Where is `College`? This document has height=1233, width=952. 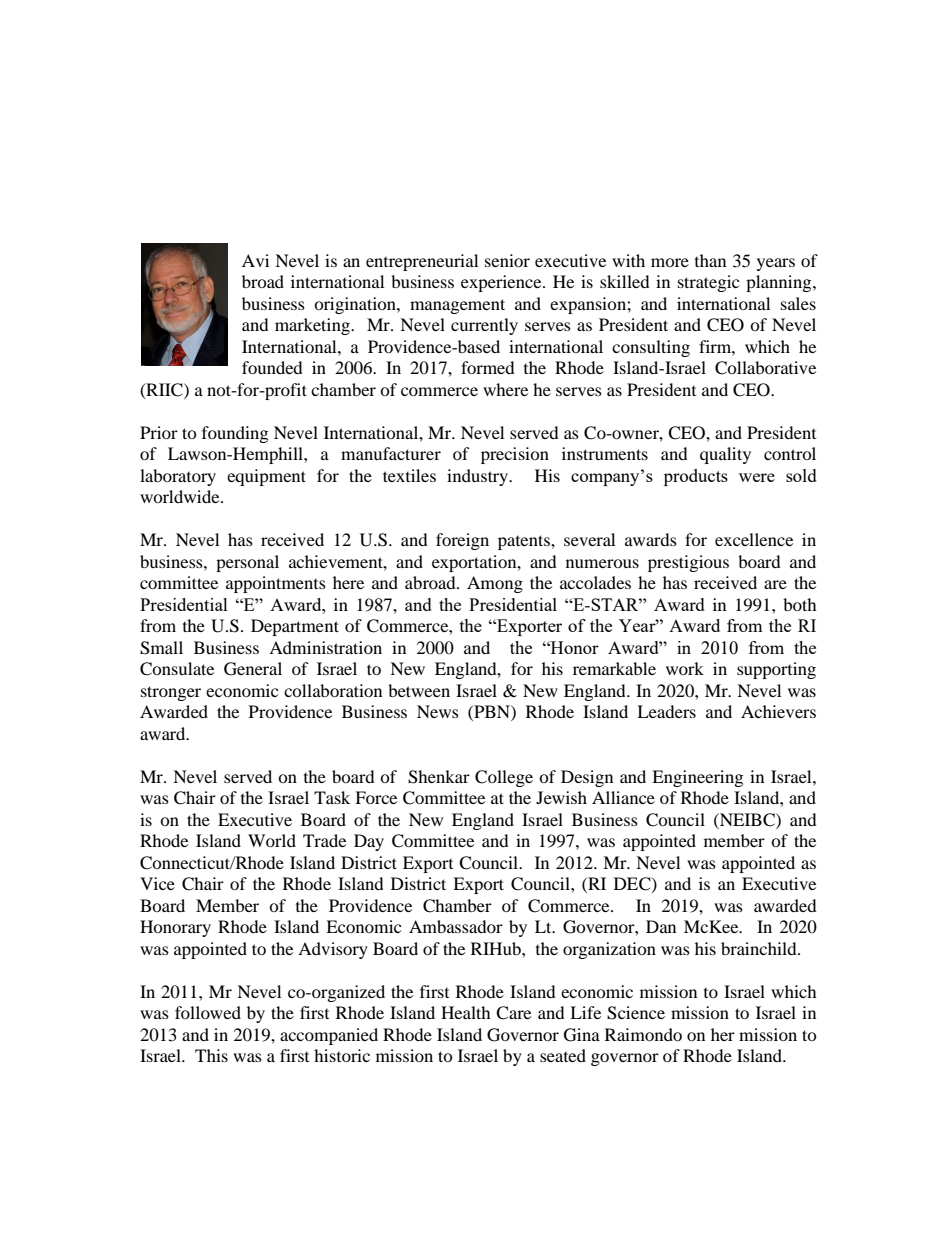
College is located at coordinates (504, 778).
